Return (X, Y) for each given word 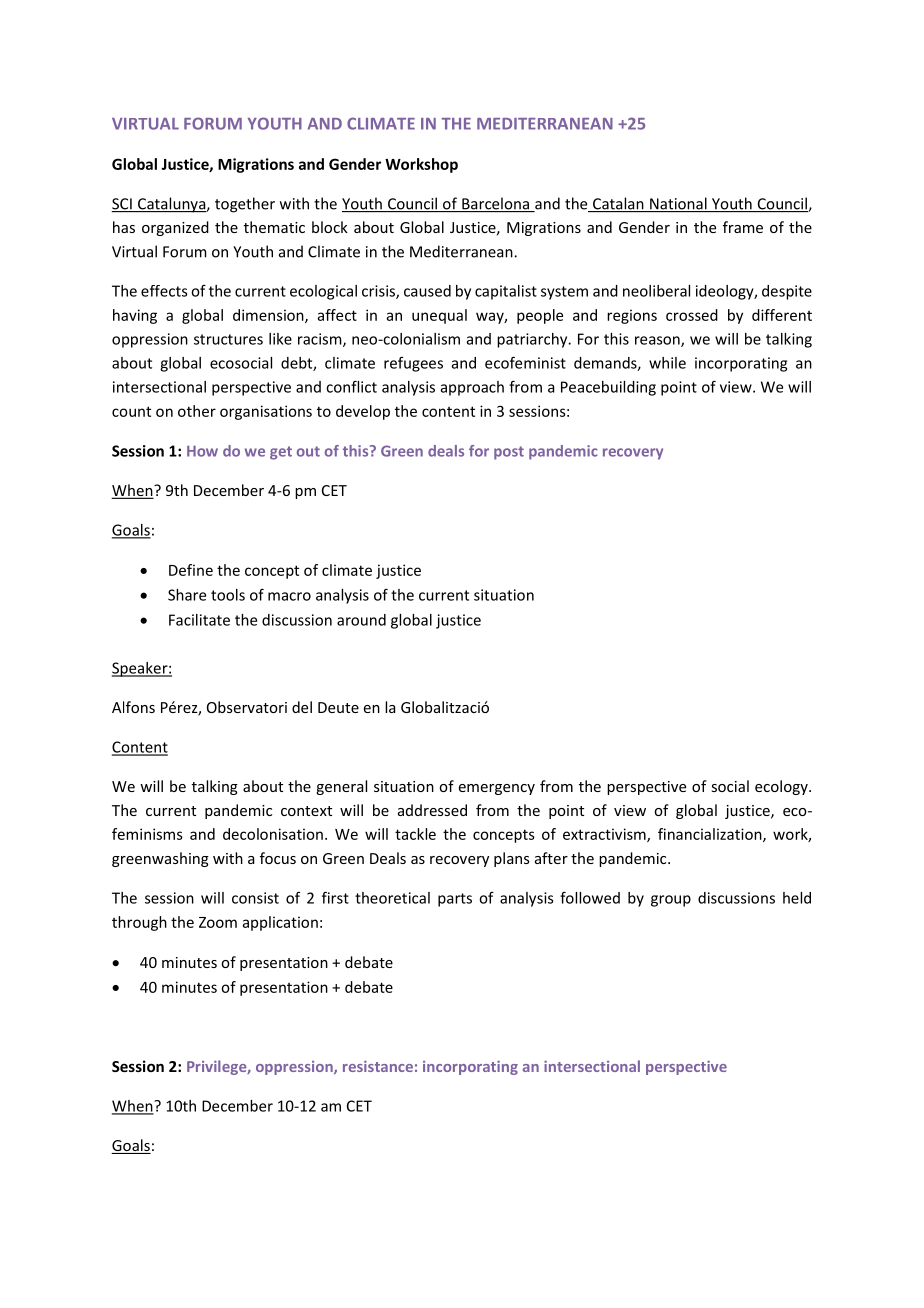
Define (191, 570)
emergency (497, 789)
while (667, 363)
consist (255, 898)
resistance (378, 1066)
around (361, 620)
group (671, 901)
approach (472, 388)
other (197, 411)
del (302, 707)
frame (743, 227)
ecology (782, 787)
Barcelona (495, 204)
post (509, 453)
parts (455, 900)
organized (175, 228)
